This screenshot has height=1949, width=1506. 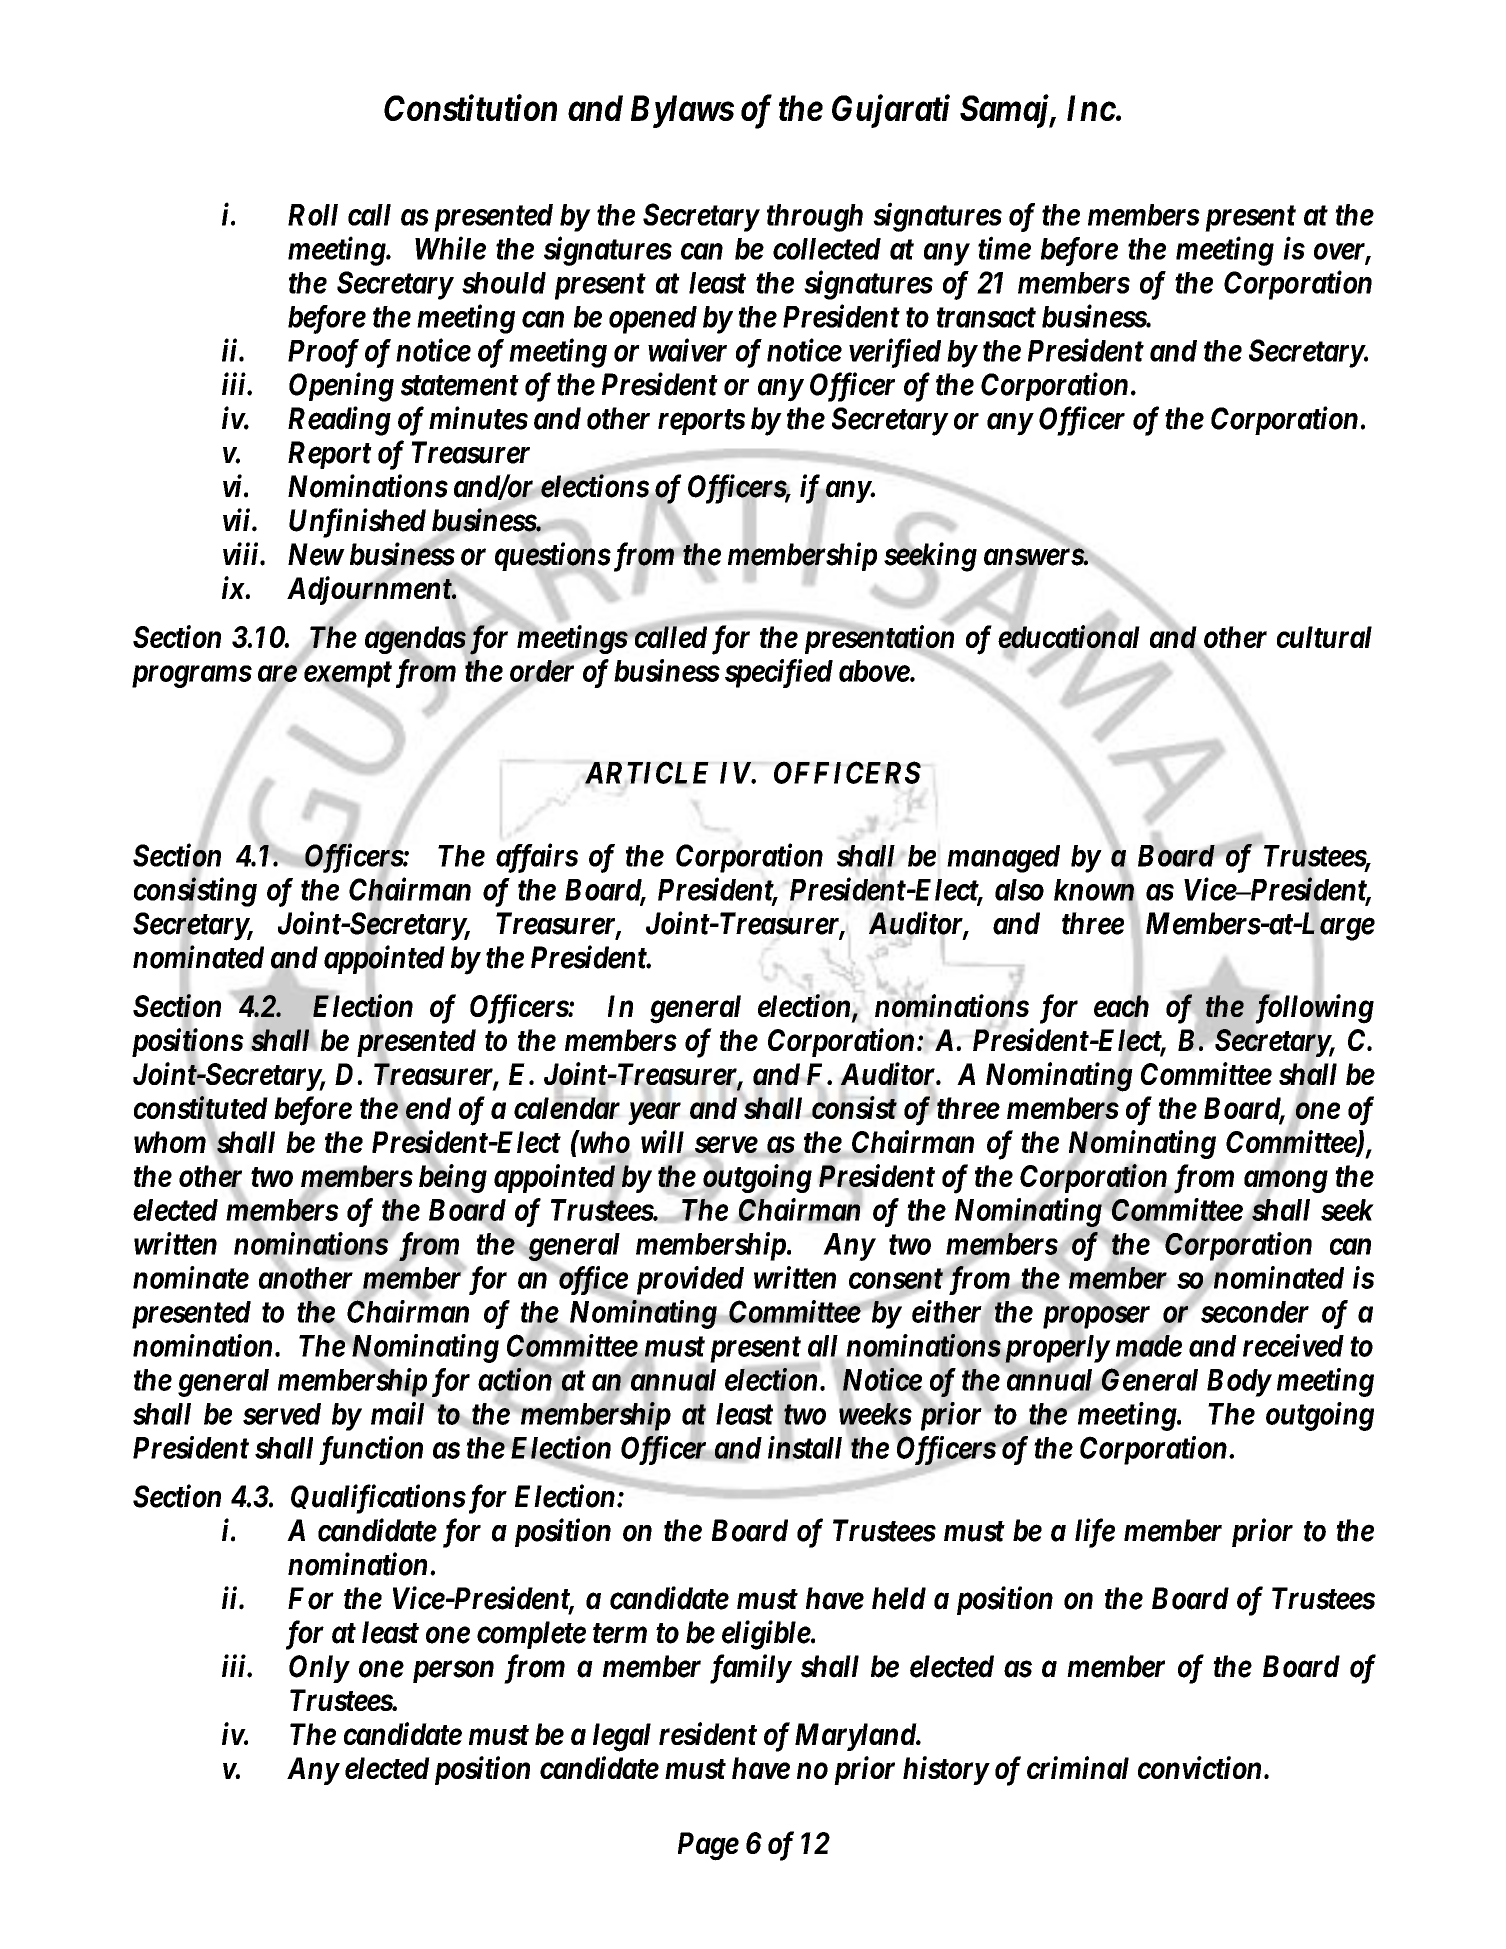 I want to click on install, so click(x=805, y=1447).
